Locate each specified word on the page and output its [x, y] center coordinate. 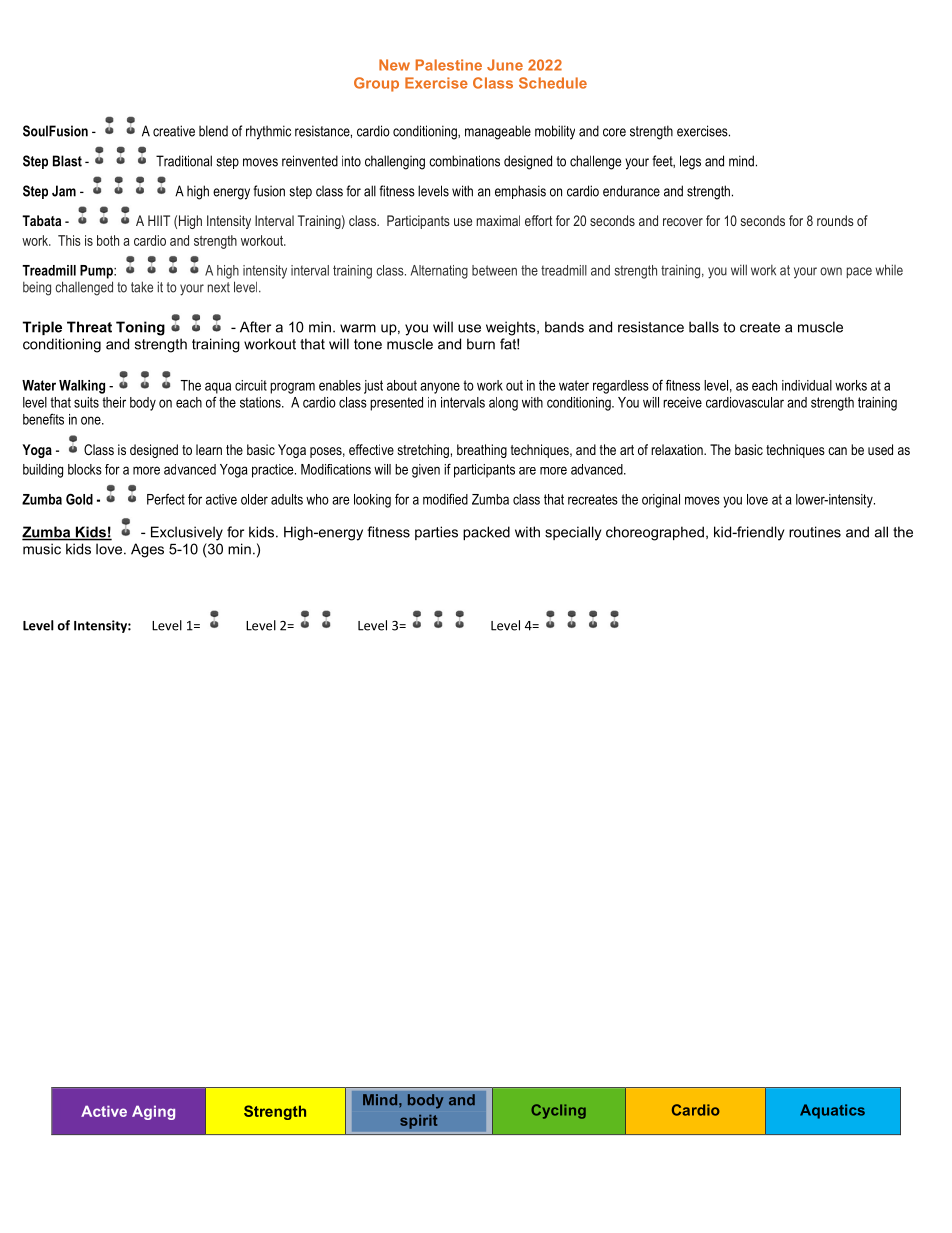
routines [815, 532]
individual [807, 385]
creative [174, 131]
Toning [140, 328]
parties [436, 533]
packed [486, 533]
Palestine [449, 65]
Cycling [558, 1111]
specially [573, 533]
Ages [147, 550]
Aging [153, 1112]
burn [481, 344]
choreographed [655, 533]
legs [690, 162]
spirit [419, 1121]
